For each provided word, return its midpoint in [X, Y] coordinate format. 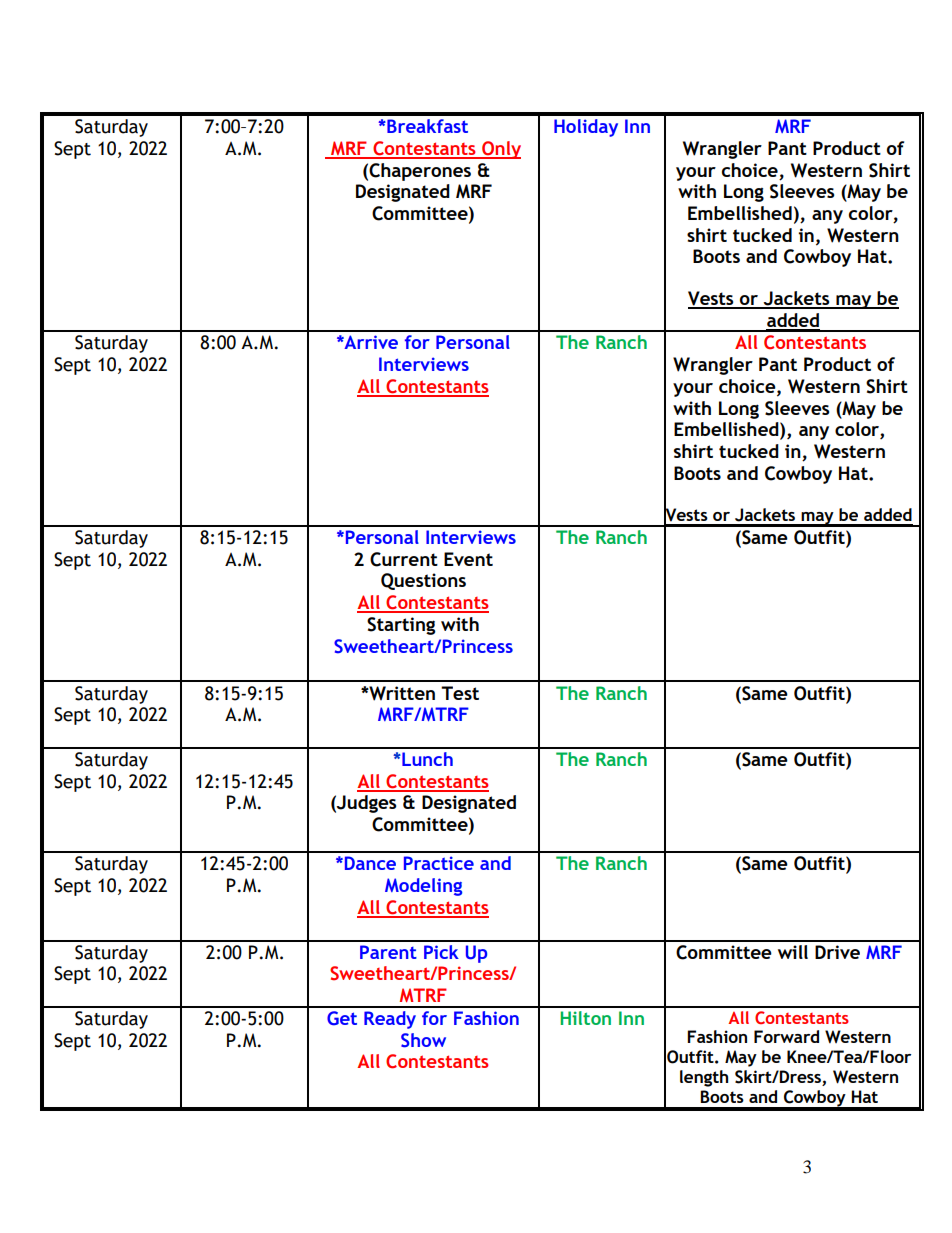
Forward [786, 1036]
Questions [423, 581]
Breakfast [426, 126]
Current [404, 559]
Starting [401, 626]
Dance [369, 863]
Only [500, 150]
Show [423, 1040]
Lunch [426, 759]
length [704, 1078]
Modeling [423, 887]
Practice [439, 863]
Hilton [585, 1018]
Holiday [586, 128]
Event [468, 559]
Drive [837, 952]
